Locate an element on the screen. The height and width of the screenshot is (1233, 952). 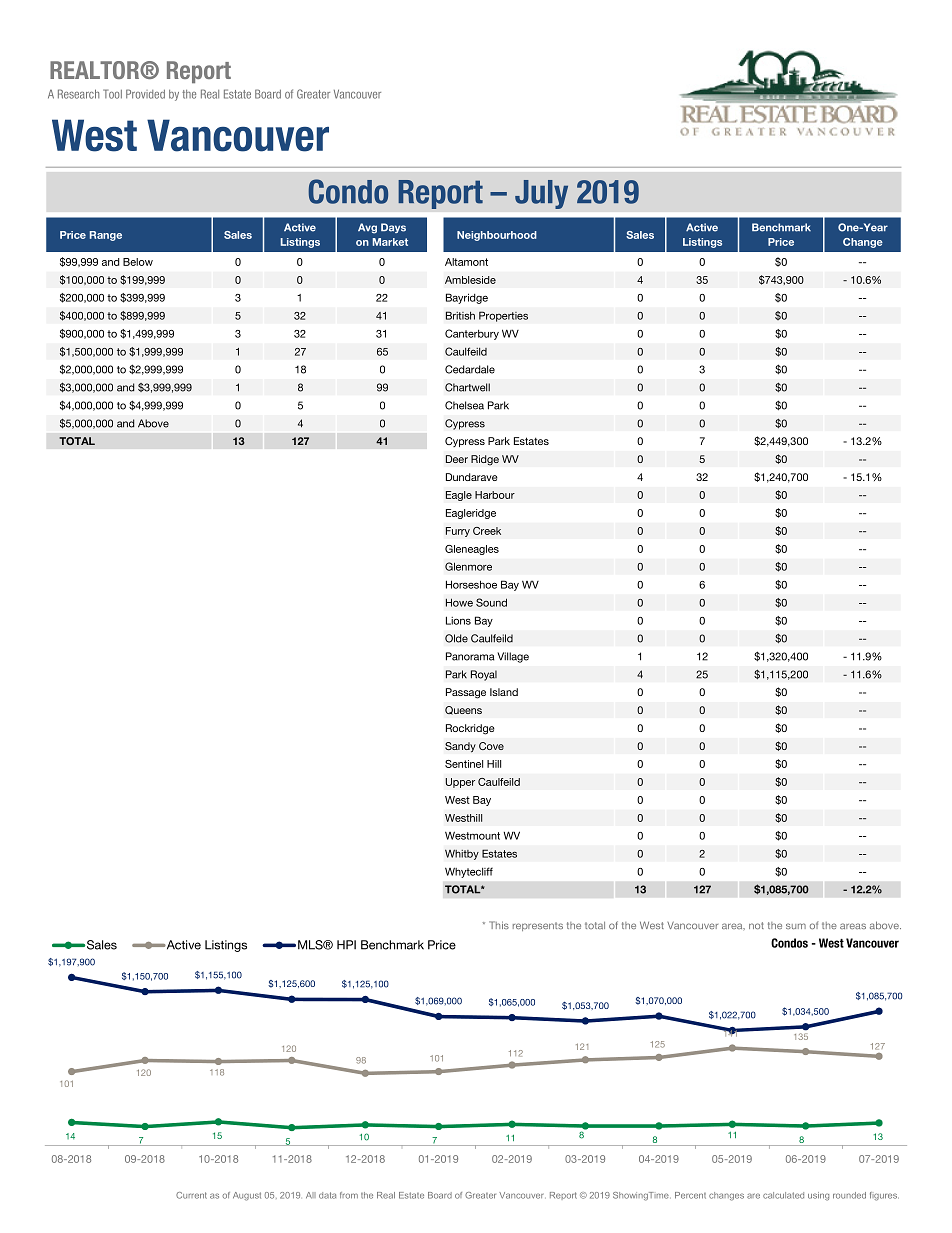
Olde is located at coordinates (456, 638).
